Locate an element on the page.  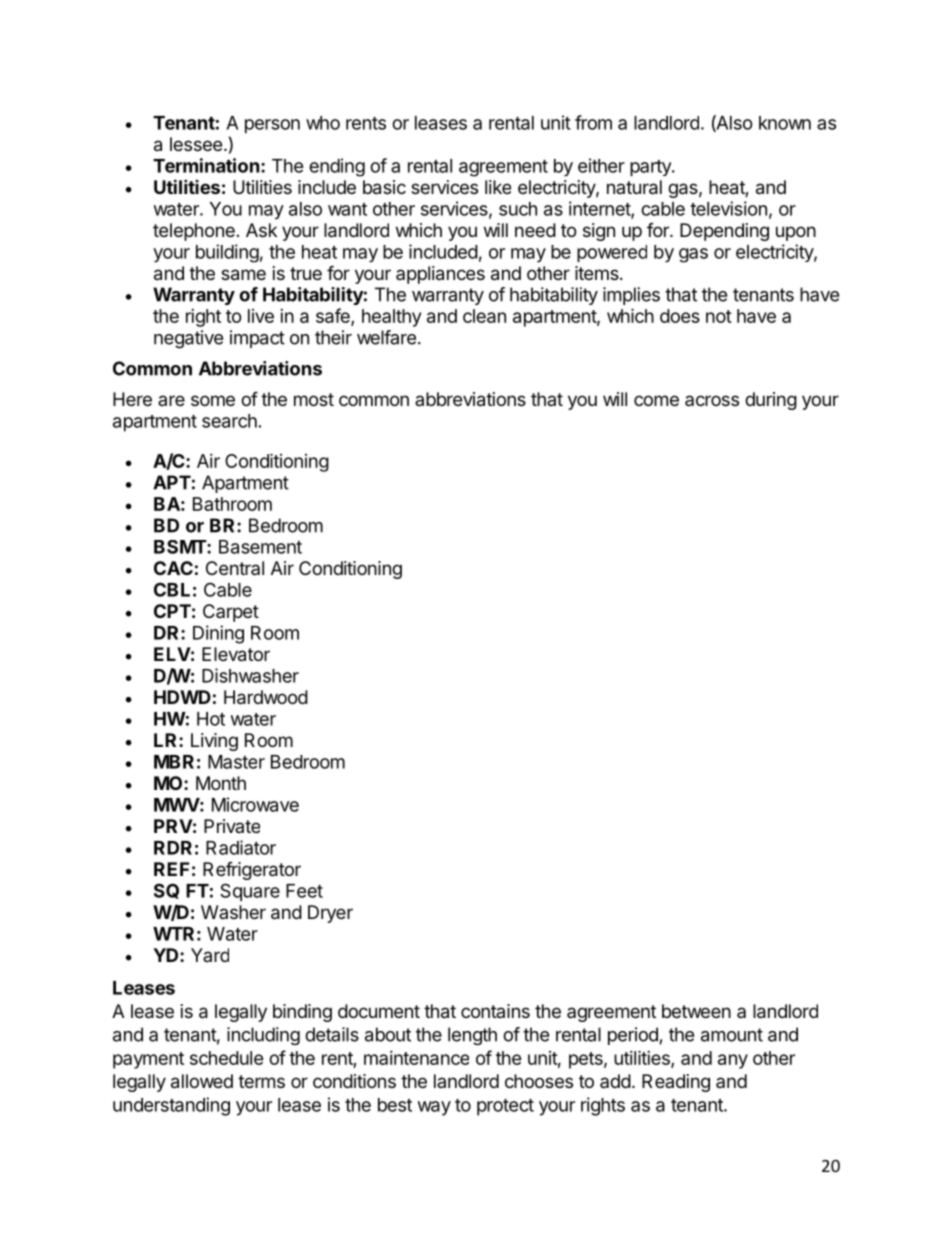
negative is located at coordinates (188, 339).
